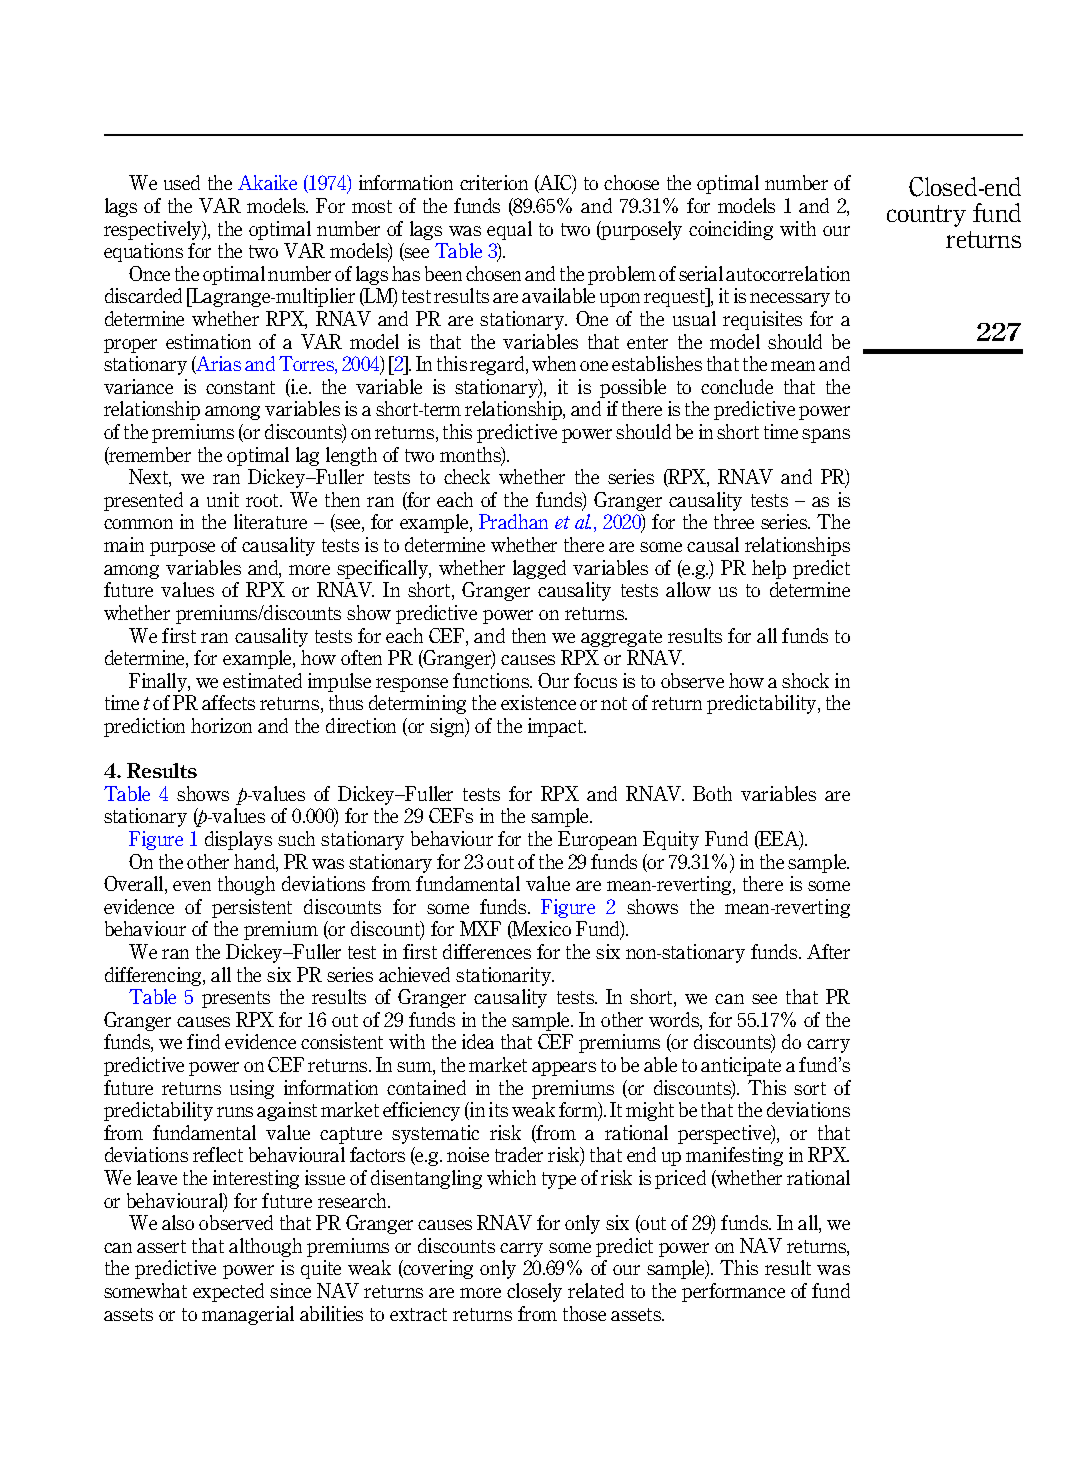  Describe the element at coordinates (734, 1156) in the screenshot. I see `manifesting` at that location.
